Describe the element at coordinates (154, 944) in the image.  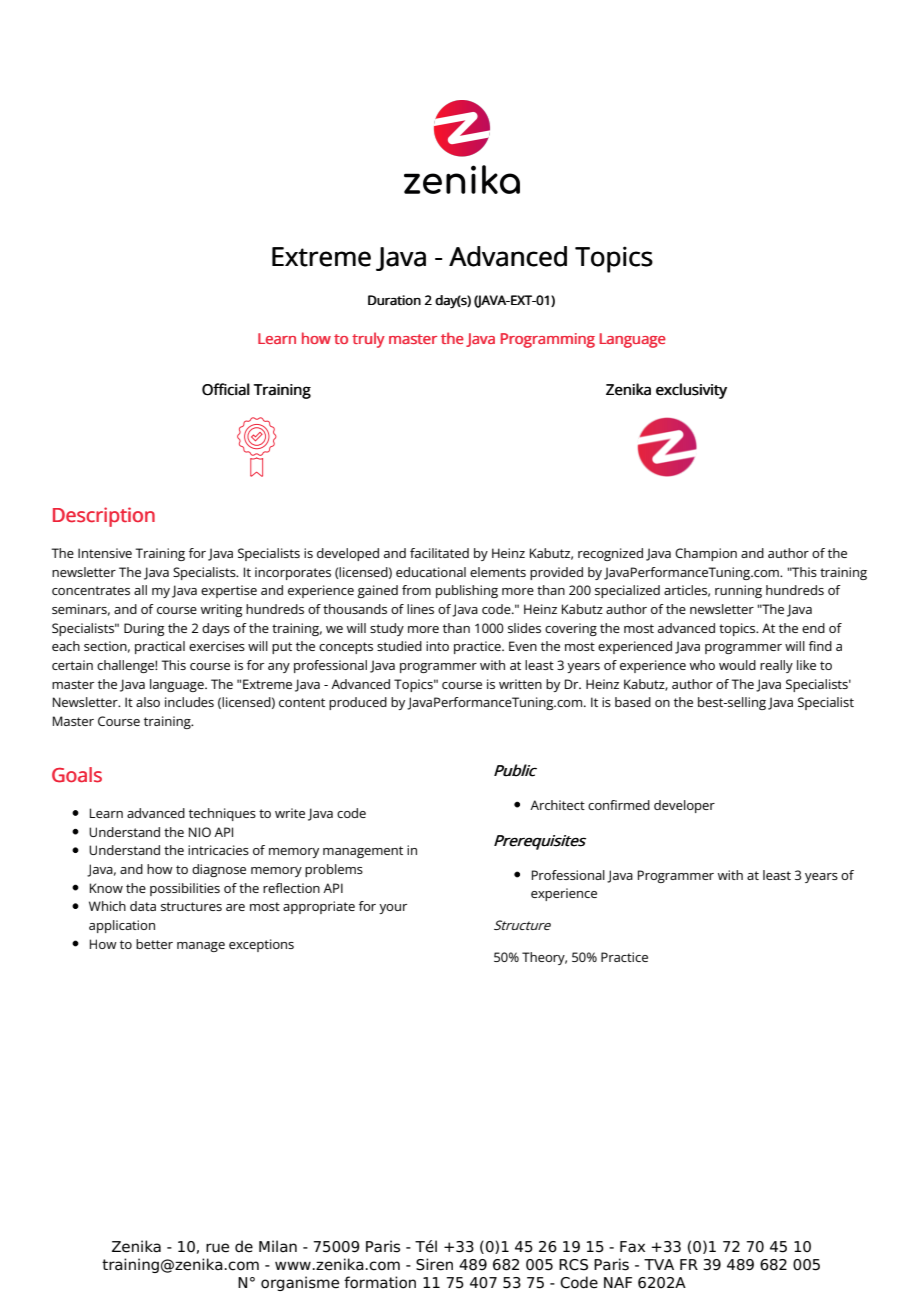
I see `better` at that location.
